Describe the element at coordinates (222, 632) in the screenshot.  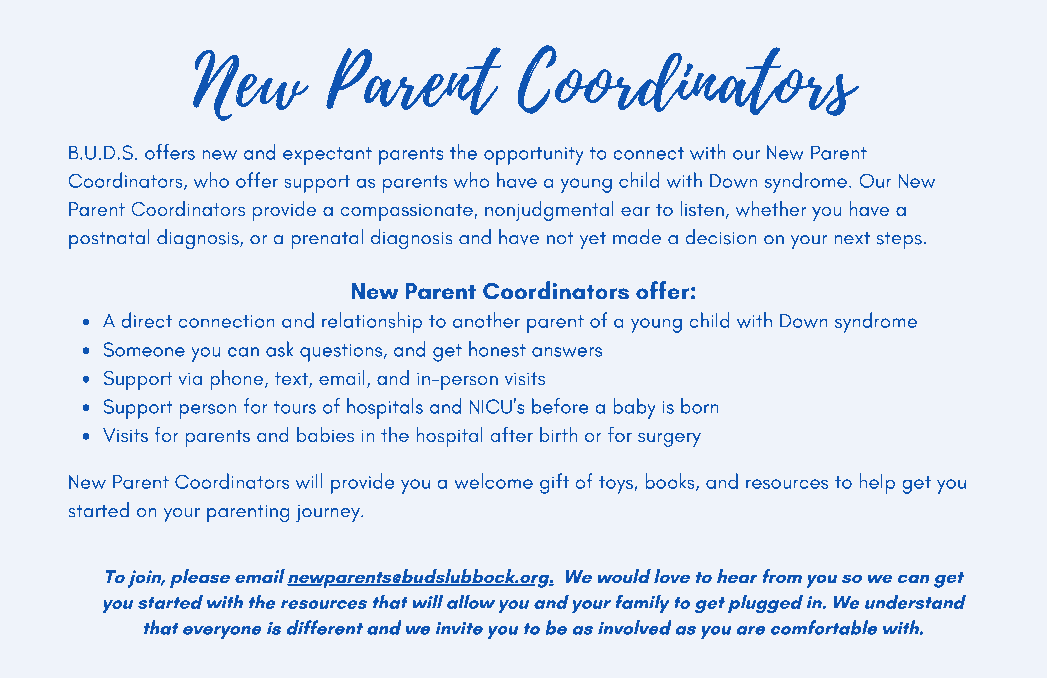
I see `everyone` at that location.
